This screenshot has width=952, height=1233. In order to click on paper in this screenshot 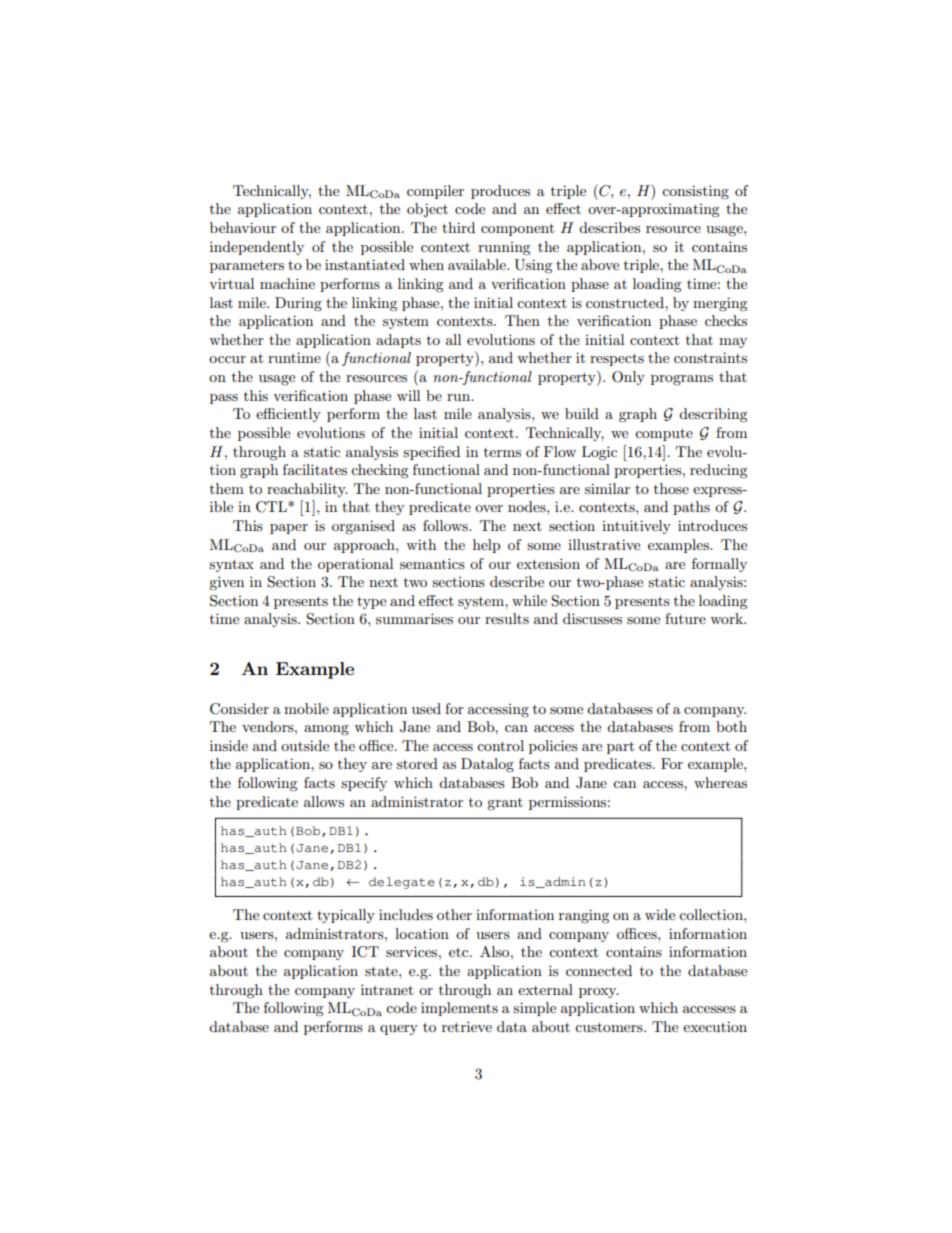, I will do `click(289, 529)`.
